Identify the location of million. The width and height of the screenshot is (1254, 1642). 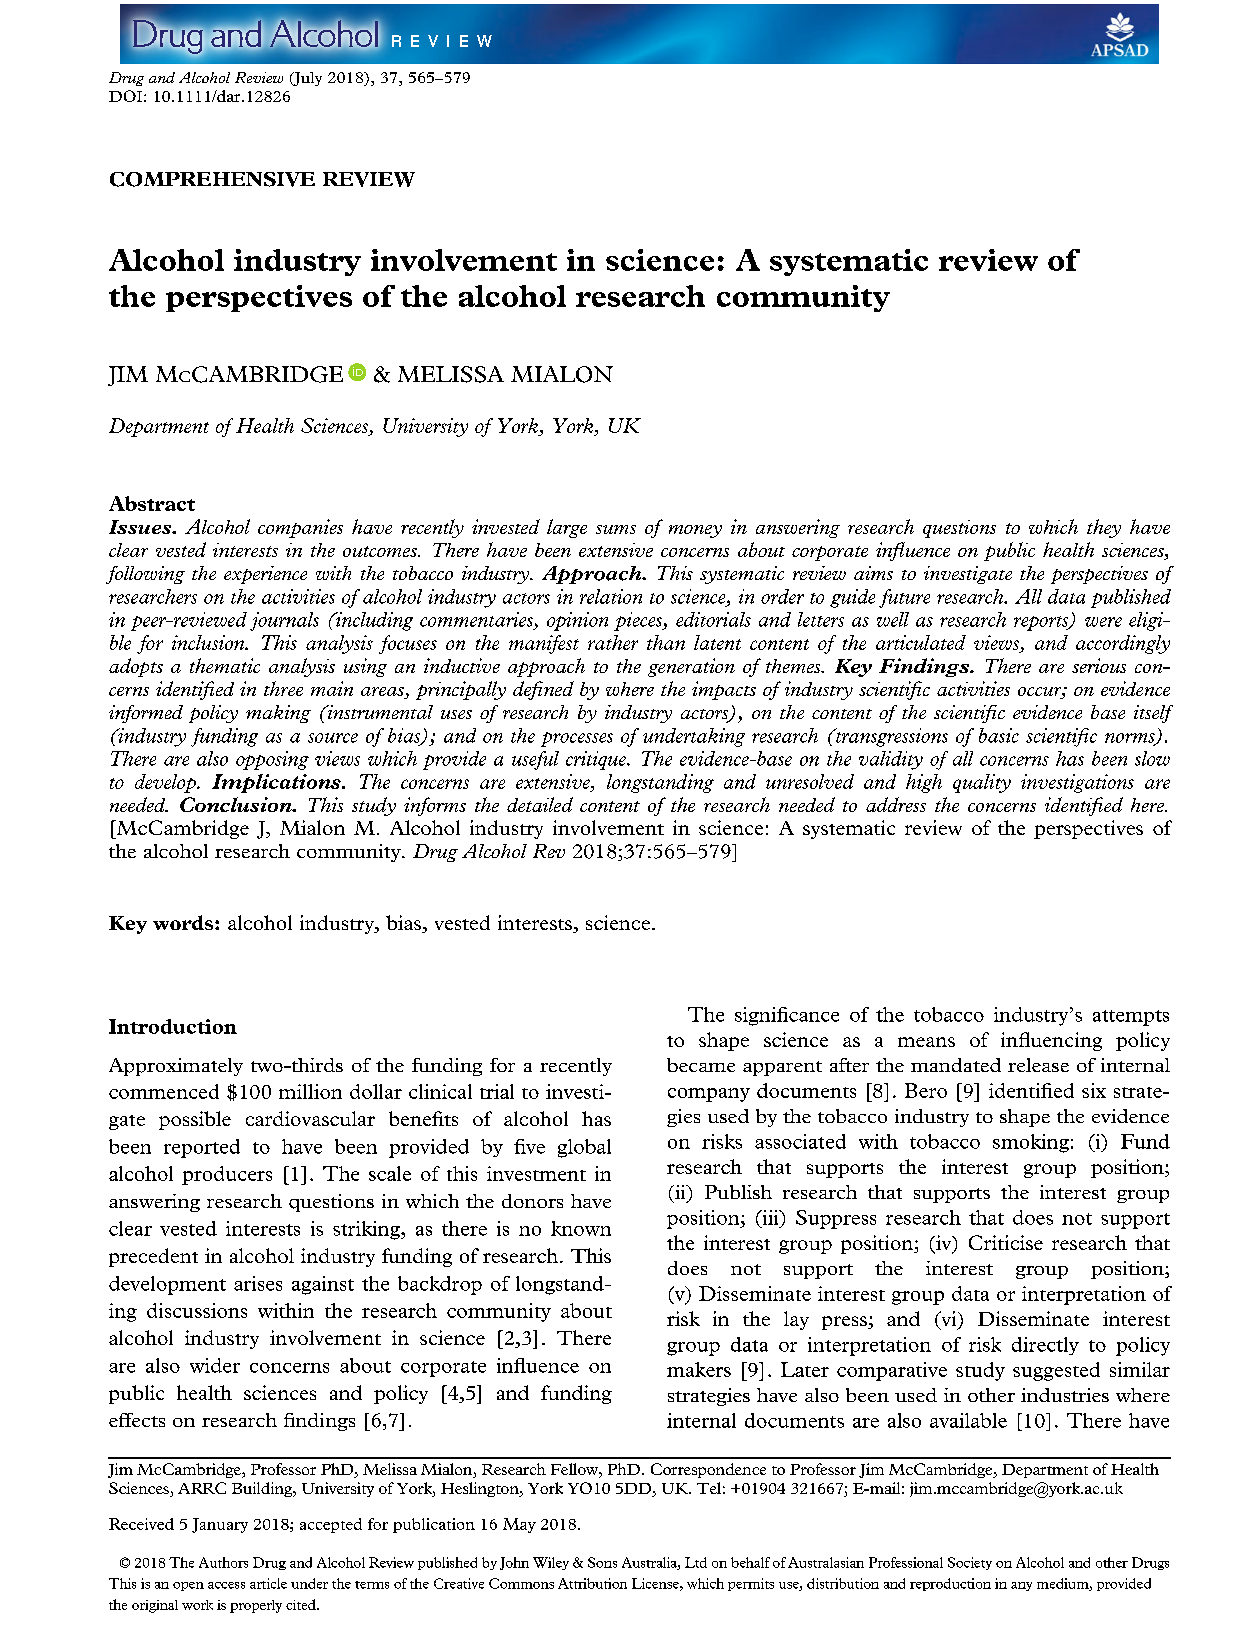
(310, 1091).
